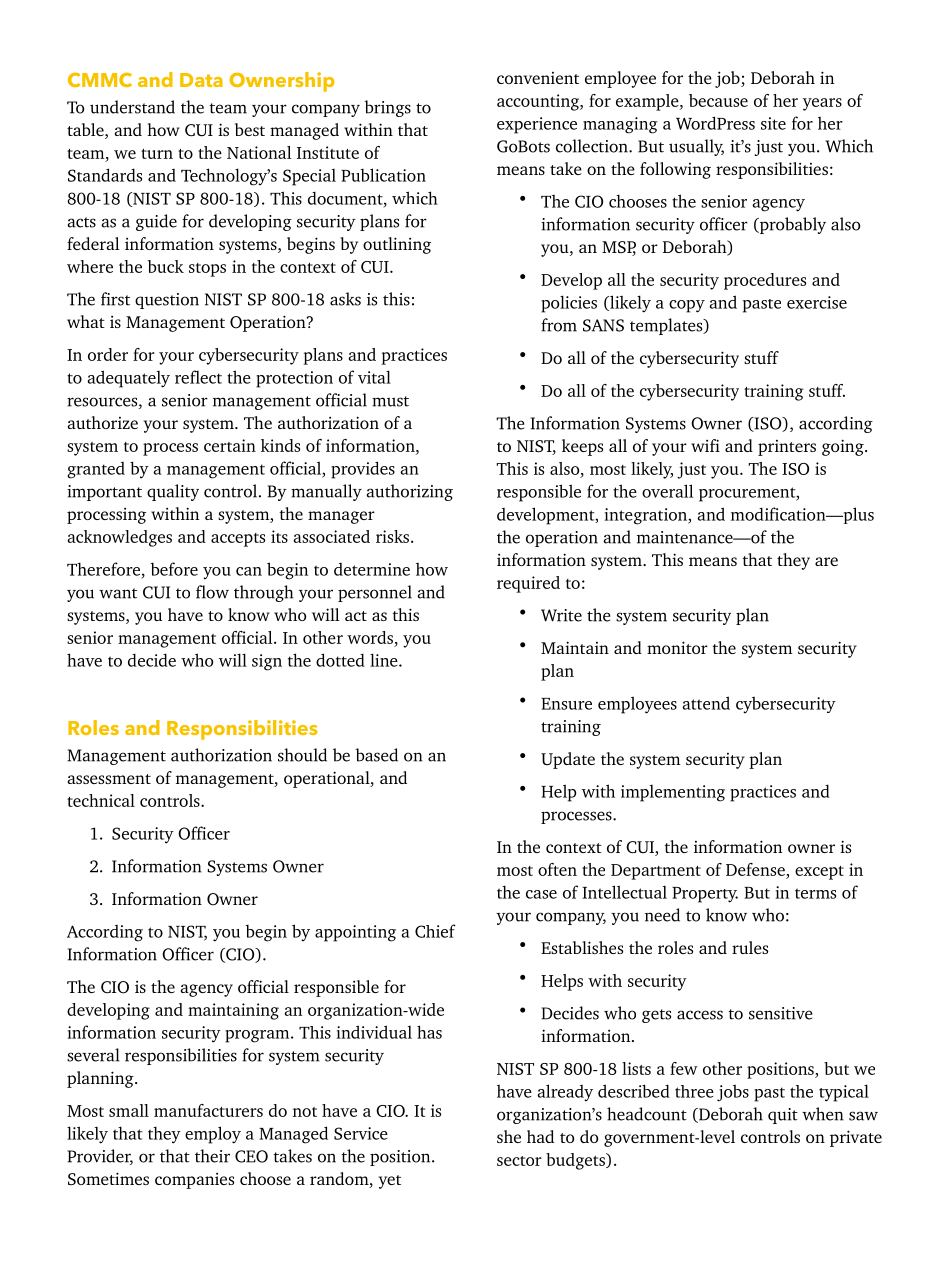 The width and height of the image is (952, 1270). What do you see at coordinates (101, 800) in the image?
I see `technical` at bounding box center [101, 800].
